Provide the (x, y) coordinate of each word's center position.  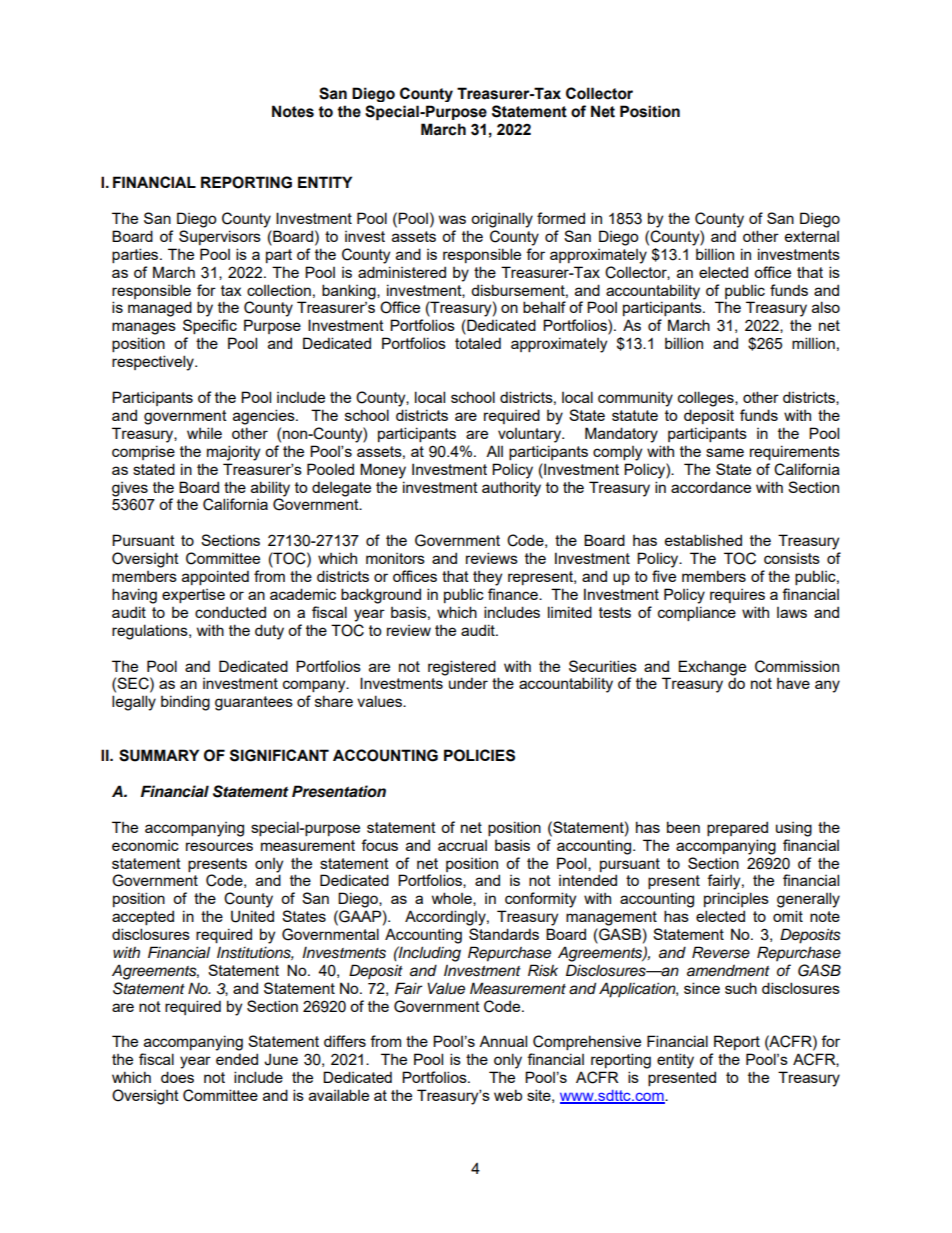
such (741, 988)
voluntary (531, 435)
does (177, 1077)
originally (502, 220)
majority (233, 453)
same (725, 452)
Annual (503, 1041)
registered (462, 668)
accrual (462, 845)
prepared (737, 828)
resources (219, 846)
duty (269, 632)
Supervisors (220, 237)
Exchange (712, 668)
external (812, 236)
